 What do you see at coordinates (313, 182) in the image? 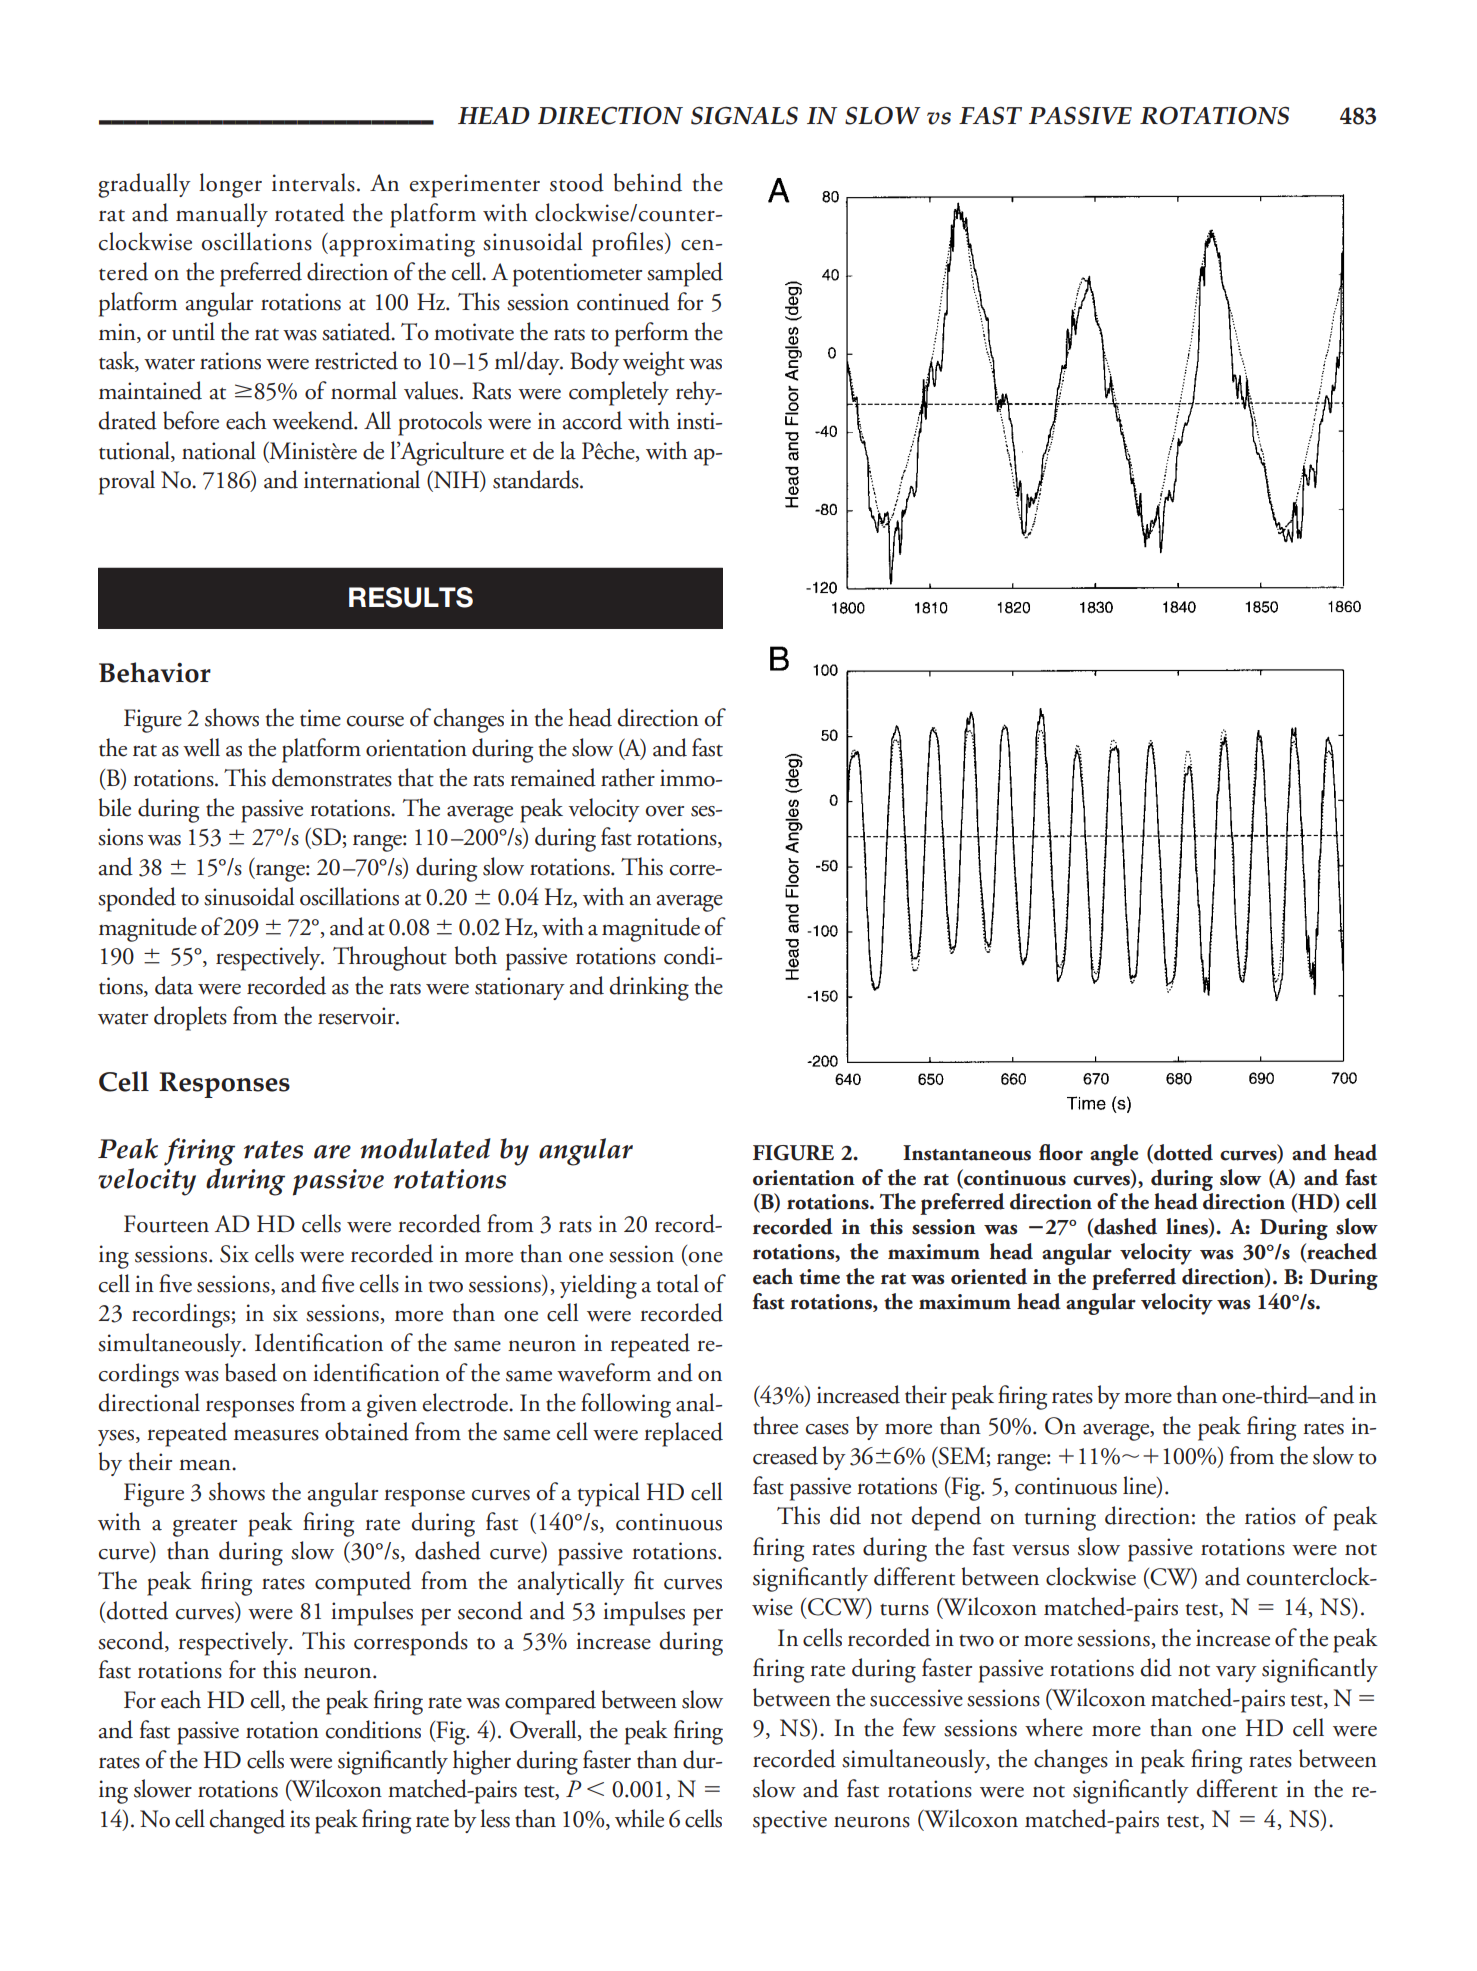
I see `intervals` at bounding box center [313, 182].
